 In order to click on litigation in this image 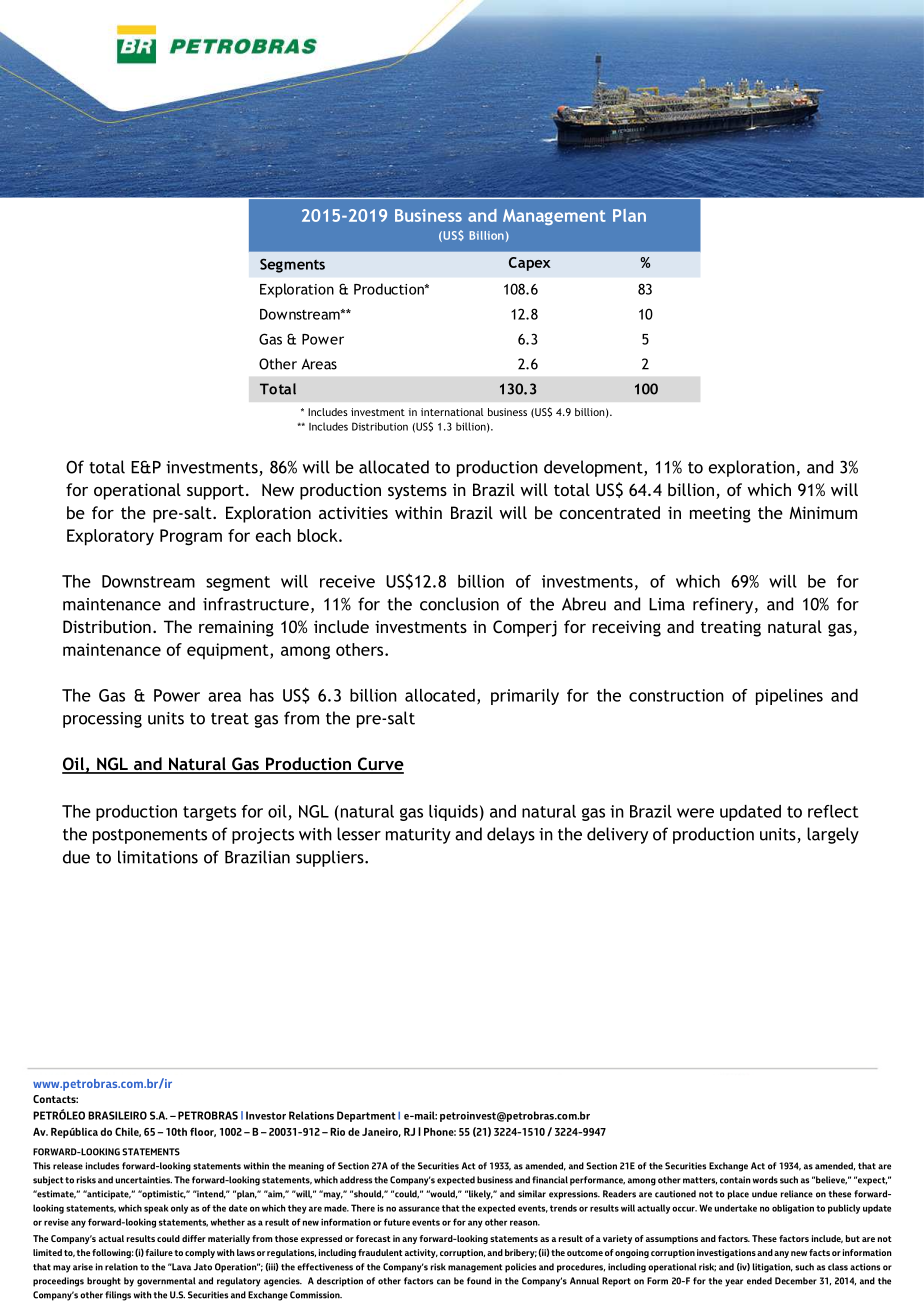, I will do `click(773, 1268)`.
